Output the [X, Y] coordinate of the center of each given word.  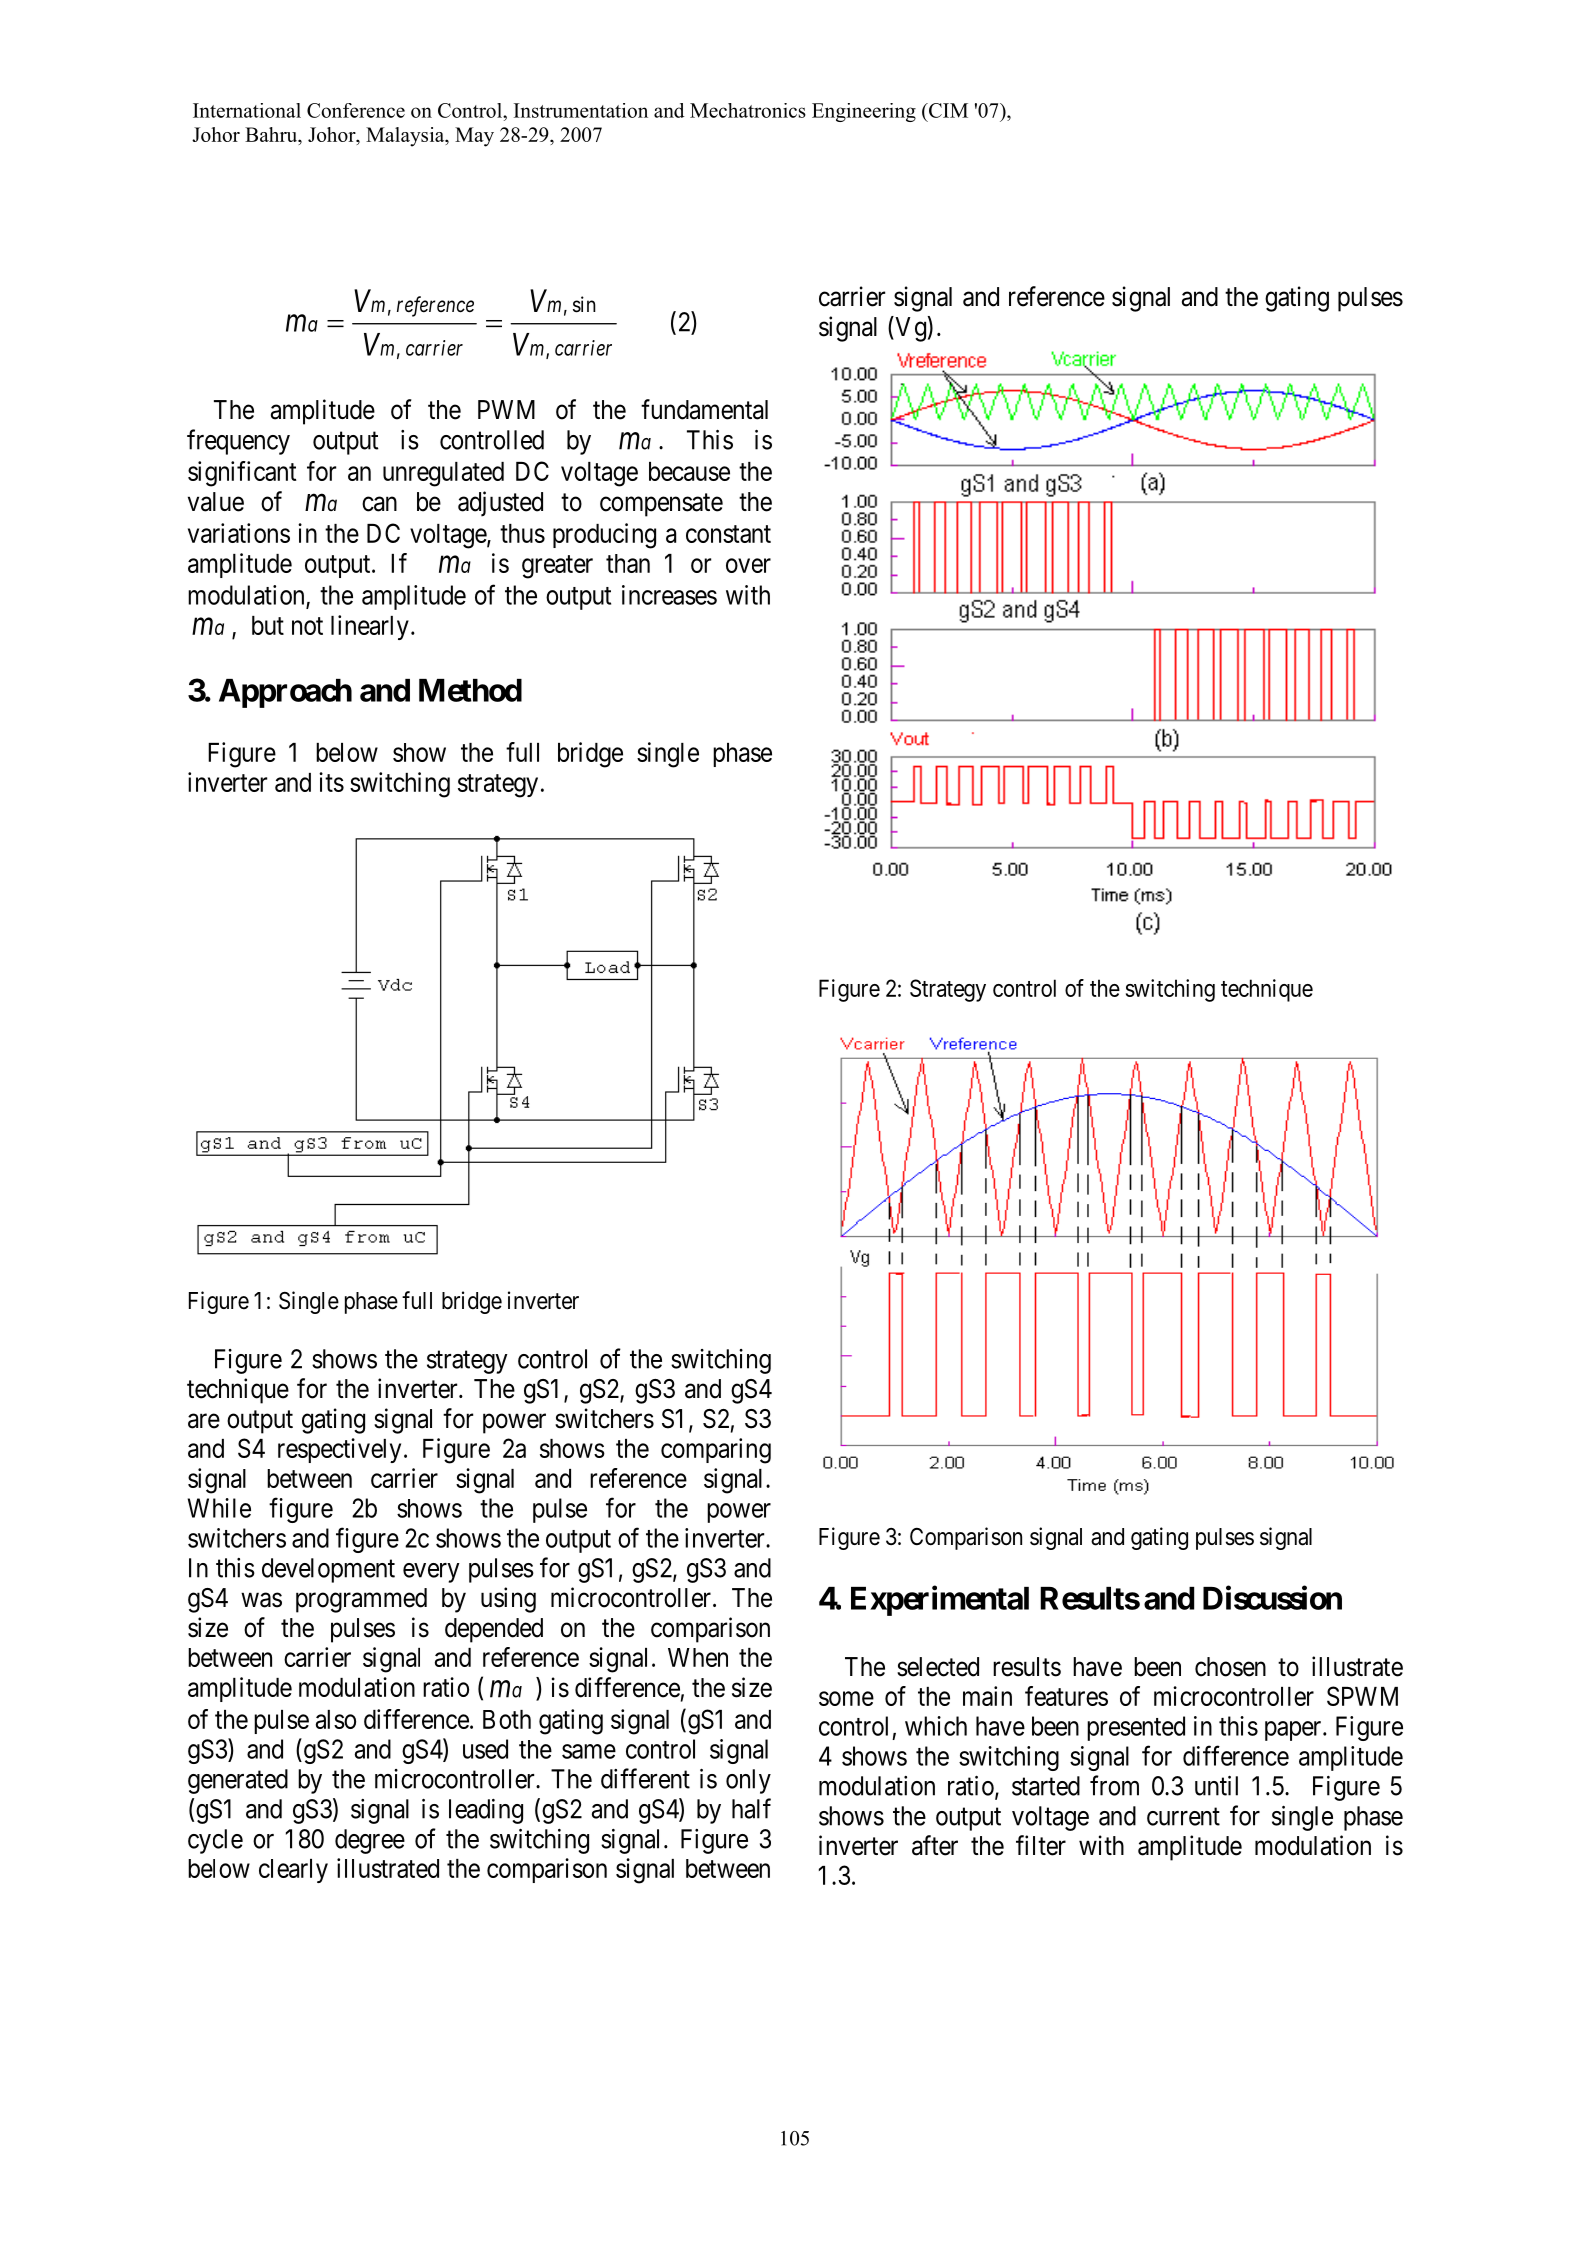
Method [470, 690]
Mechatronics [748, 110]
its [331, 782]
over [748, 565]
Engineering [864, 112]
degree [370, 1841]
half [751, 1808]
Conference [356, 110]
